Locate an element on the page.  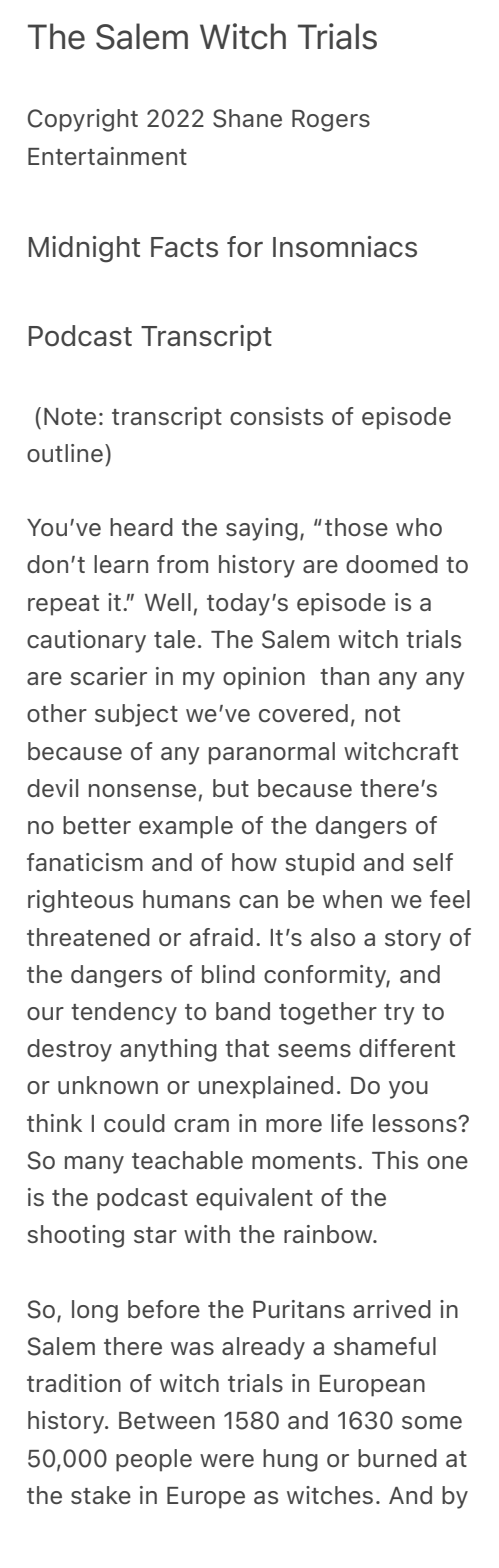
Note is located at coordinates (70, 416).
